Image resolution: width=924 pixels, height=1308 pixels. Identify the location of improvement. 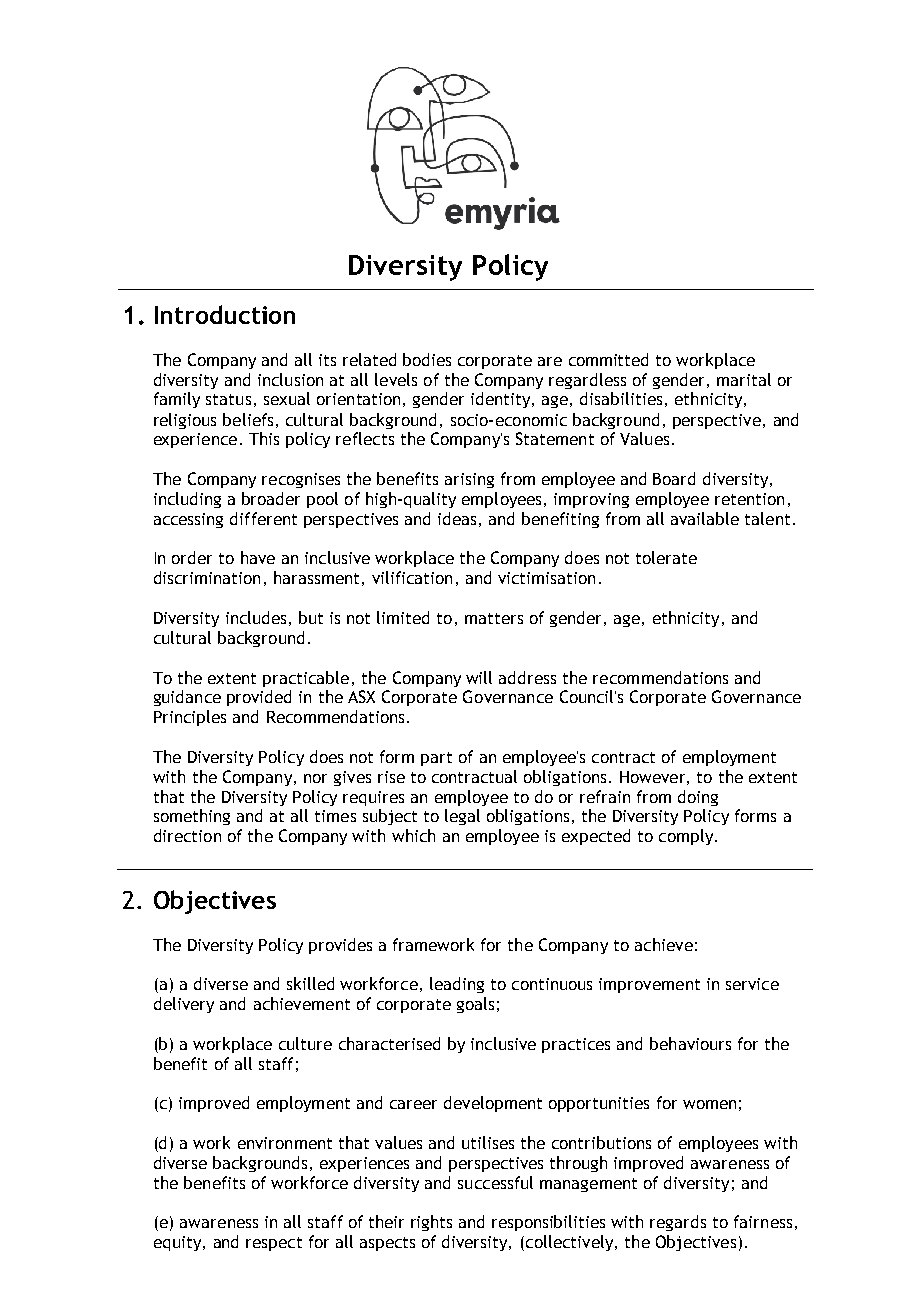
(649, 985).
